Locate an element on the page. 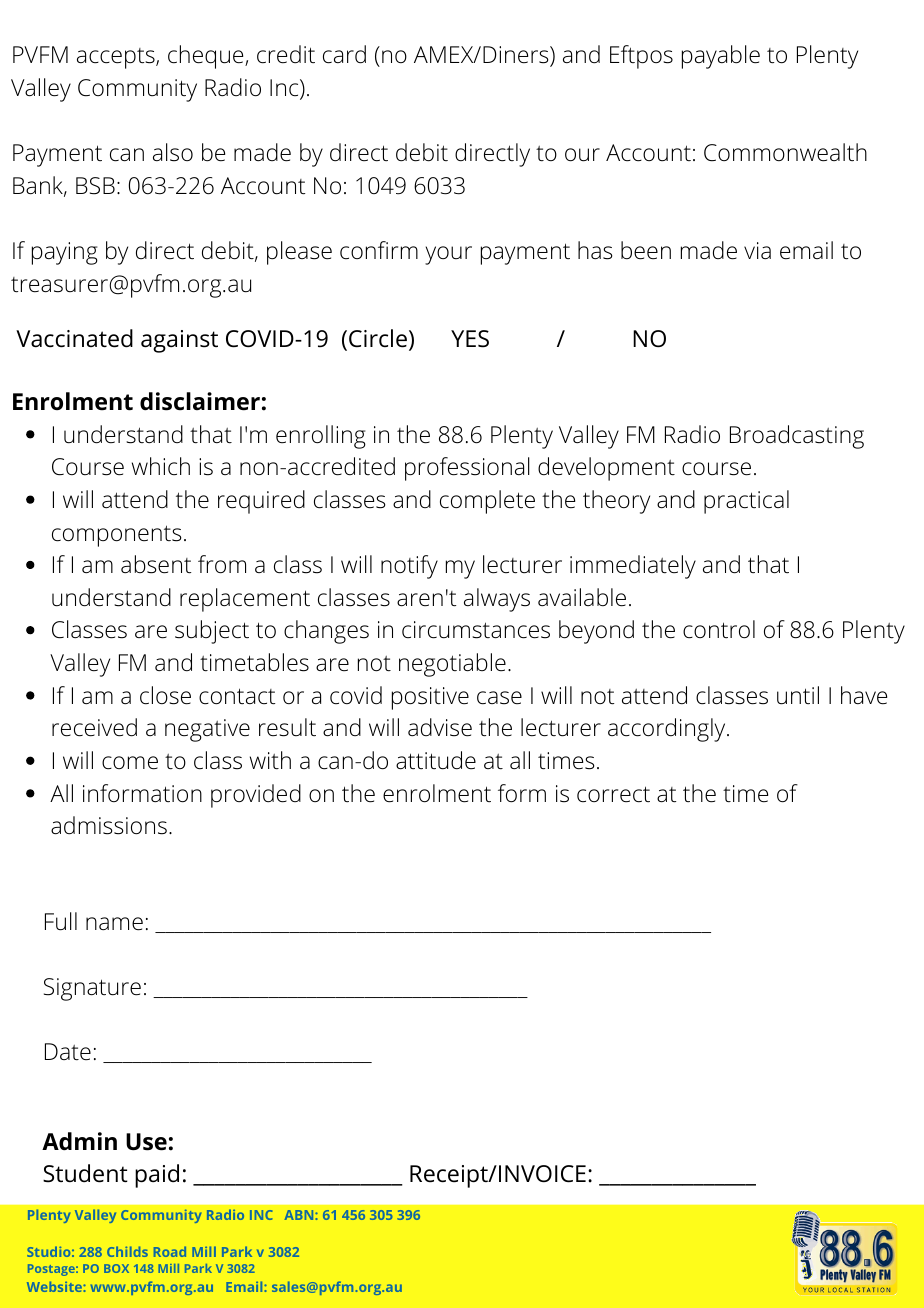 The image size is (924, 1308). which is located at coordinates (161, 466).
